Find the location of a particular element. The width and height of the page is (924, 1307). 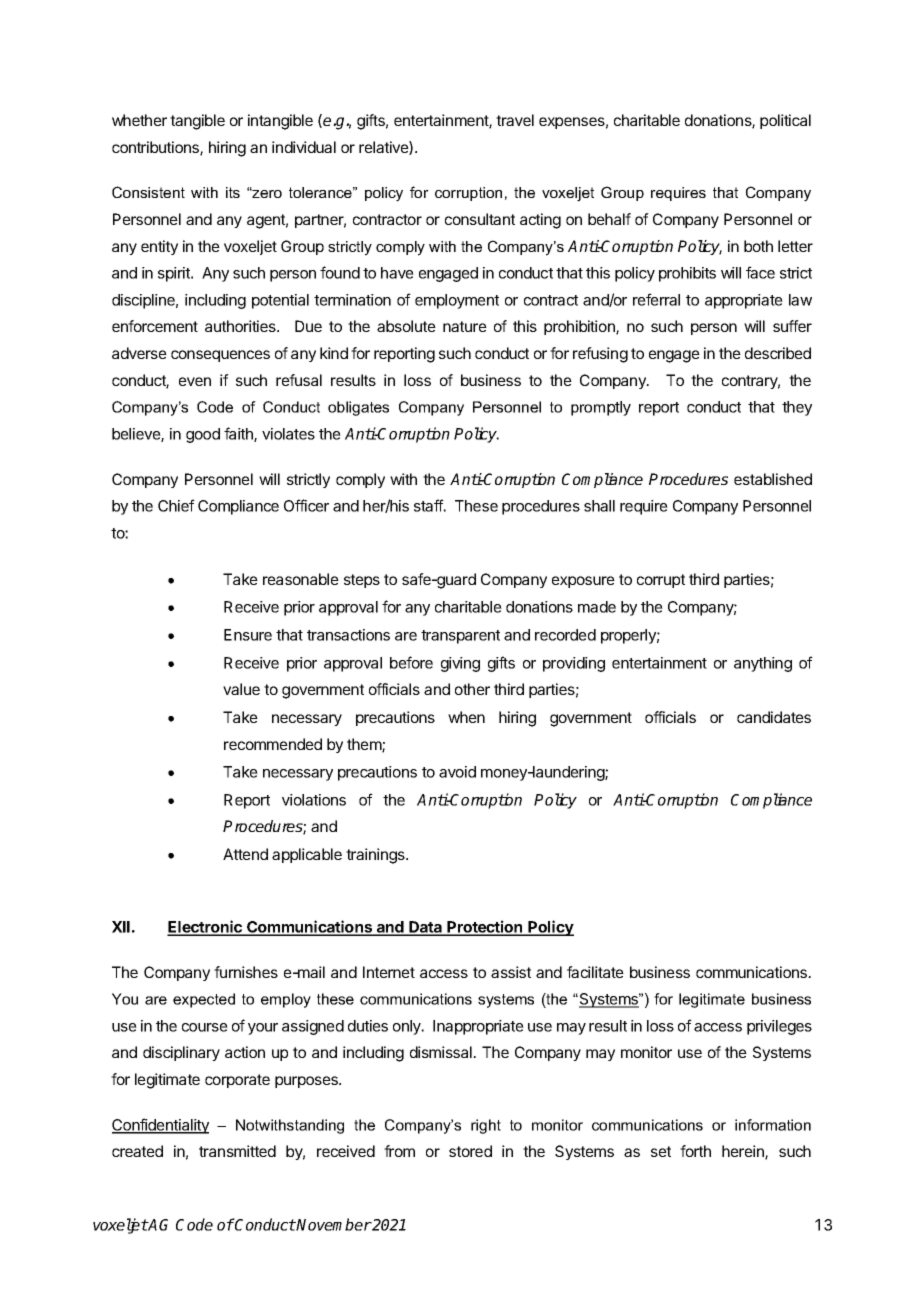

political is located at coordinates (785, 121).
